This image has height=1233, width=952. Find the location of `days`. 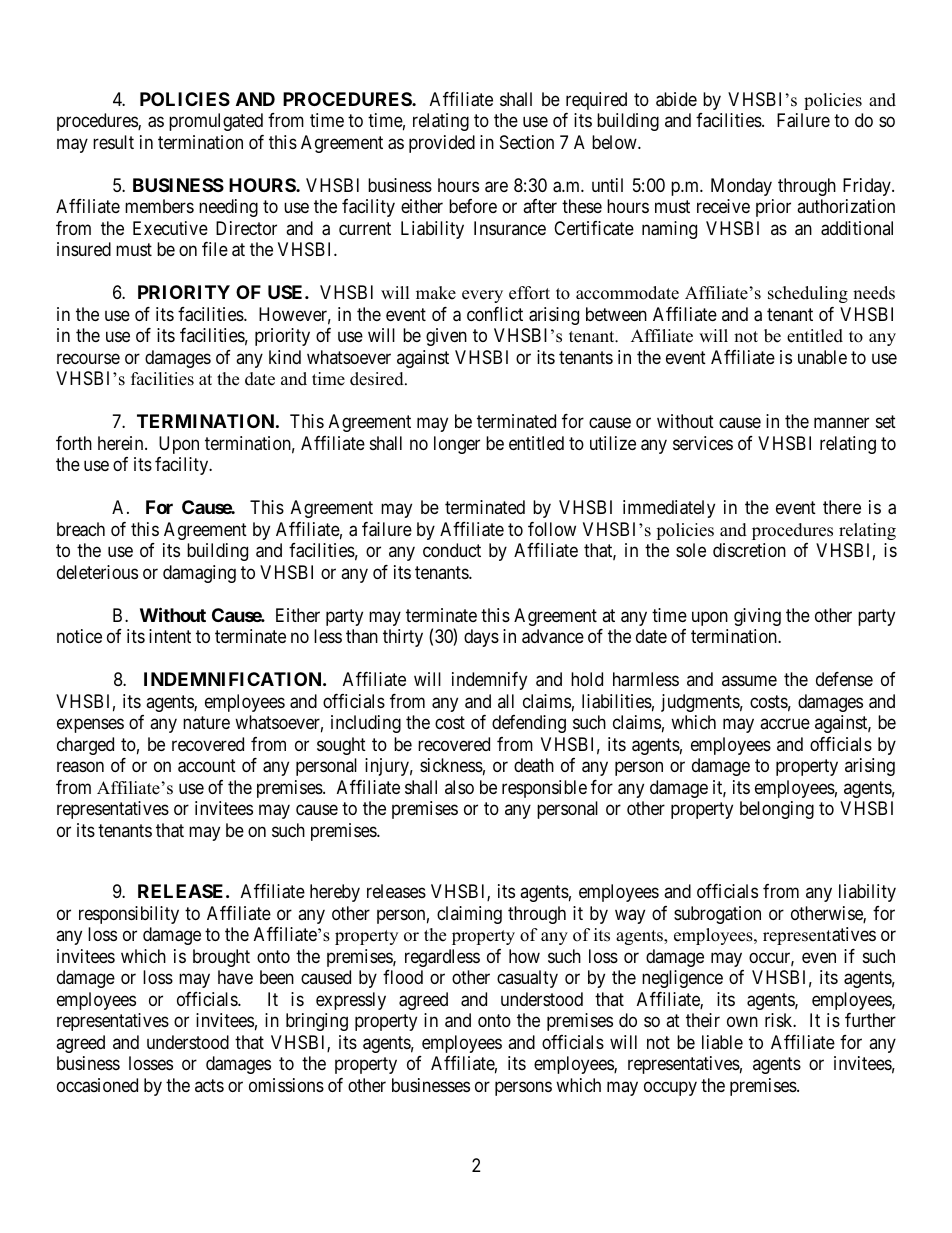

days is located at coordinates (481, 638).
